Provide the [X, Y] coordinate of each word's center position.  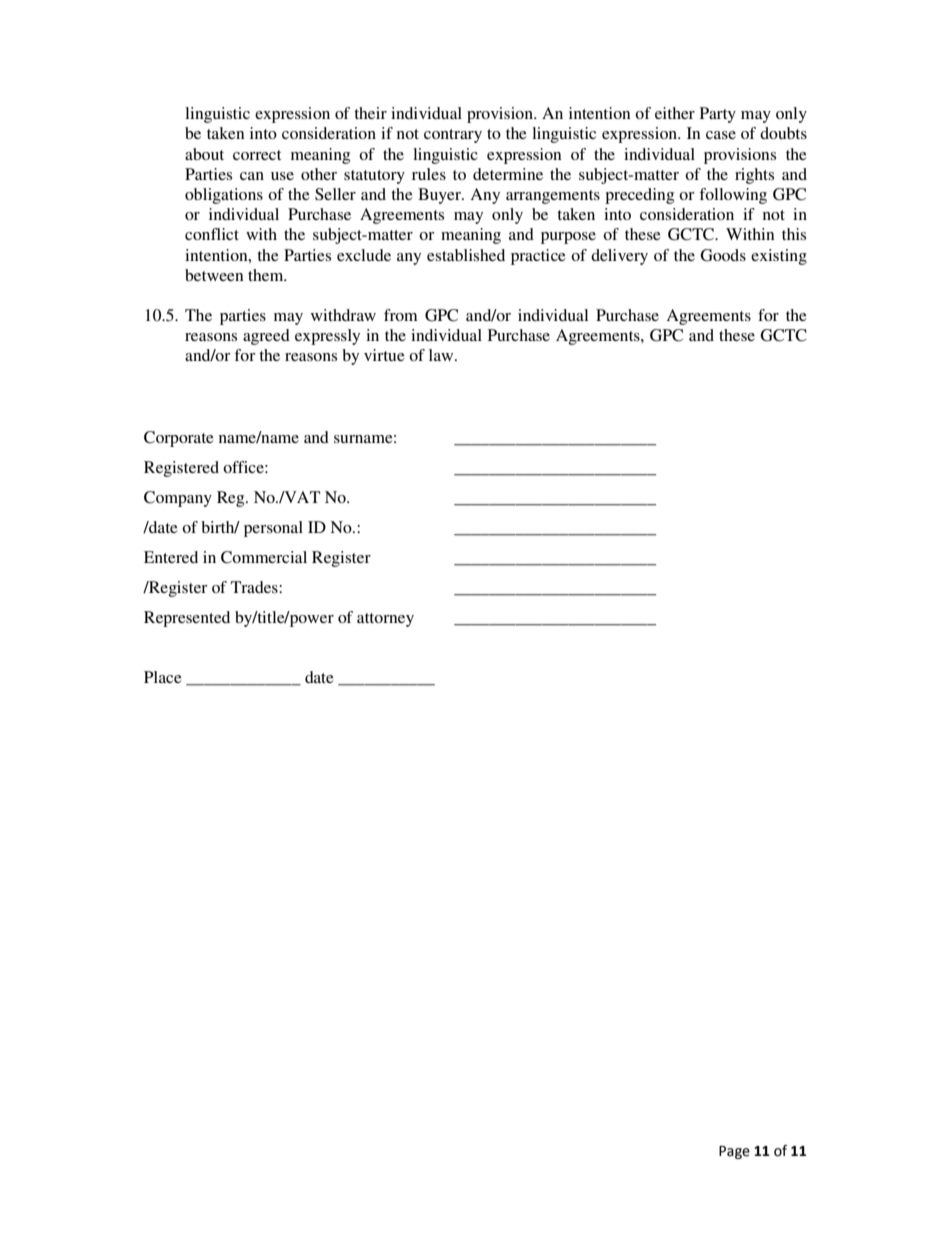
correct [257, 155]
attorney [385, 620]
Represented [187, 619]
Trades [255, 587]
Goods [723, 255]
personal [273, 529]
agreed [266, 337]
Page [734, 1152]
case [721, 135]
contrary [453, 136]
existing [779, 257]
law [442, 355]
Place [163, 677]
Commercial [264, 557]
